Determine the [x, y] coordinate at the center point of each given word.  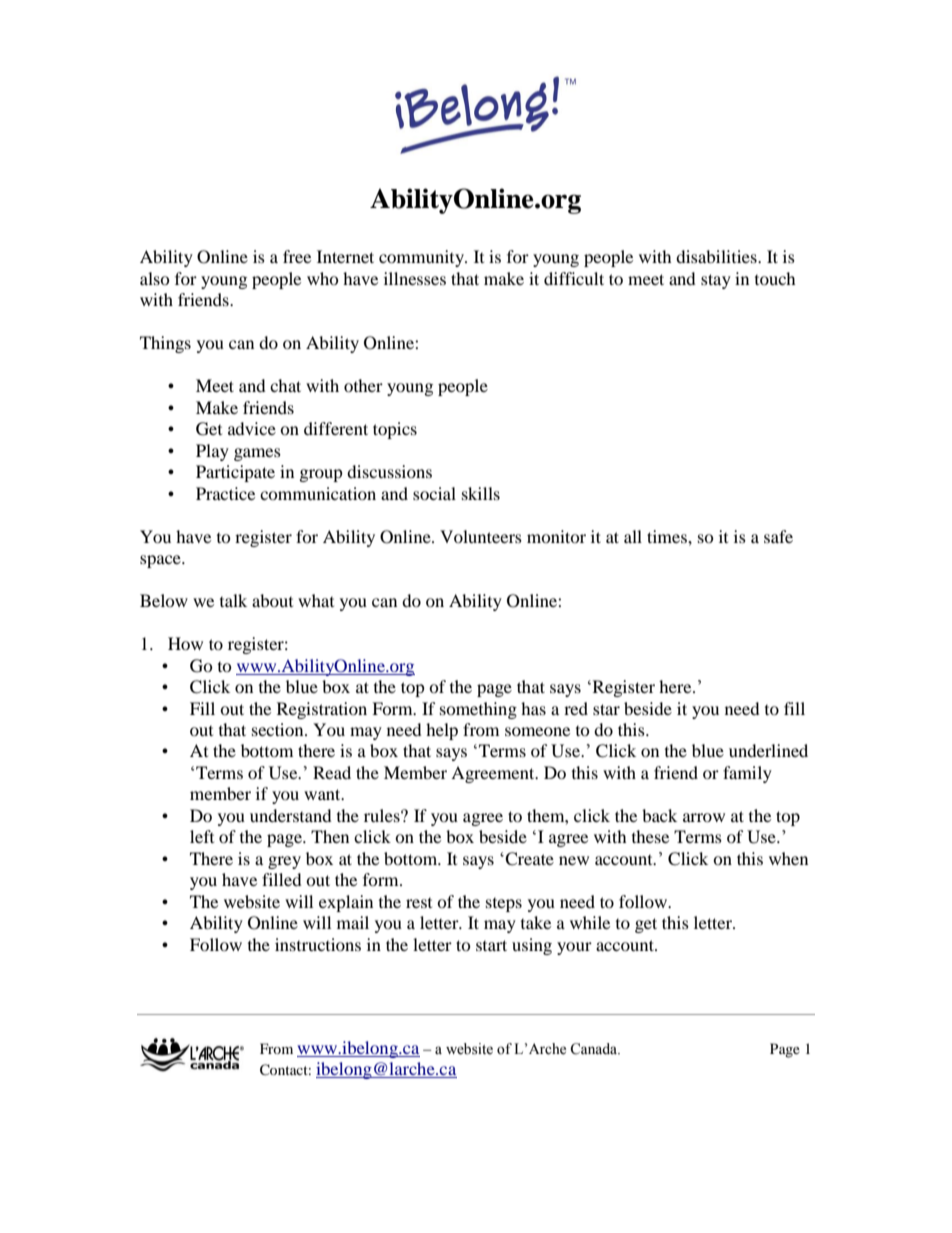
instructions [318, 944]
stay [716, 281]
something [478, 710]
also [155, 278]
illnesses [415, 278]
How [185, 643]
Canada [595, 1049]
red [576, 708]
